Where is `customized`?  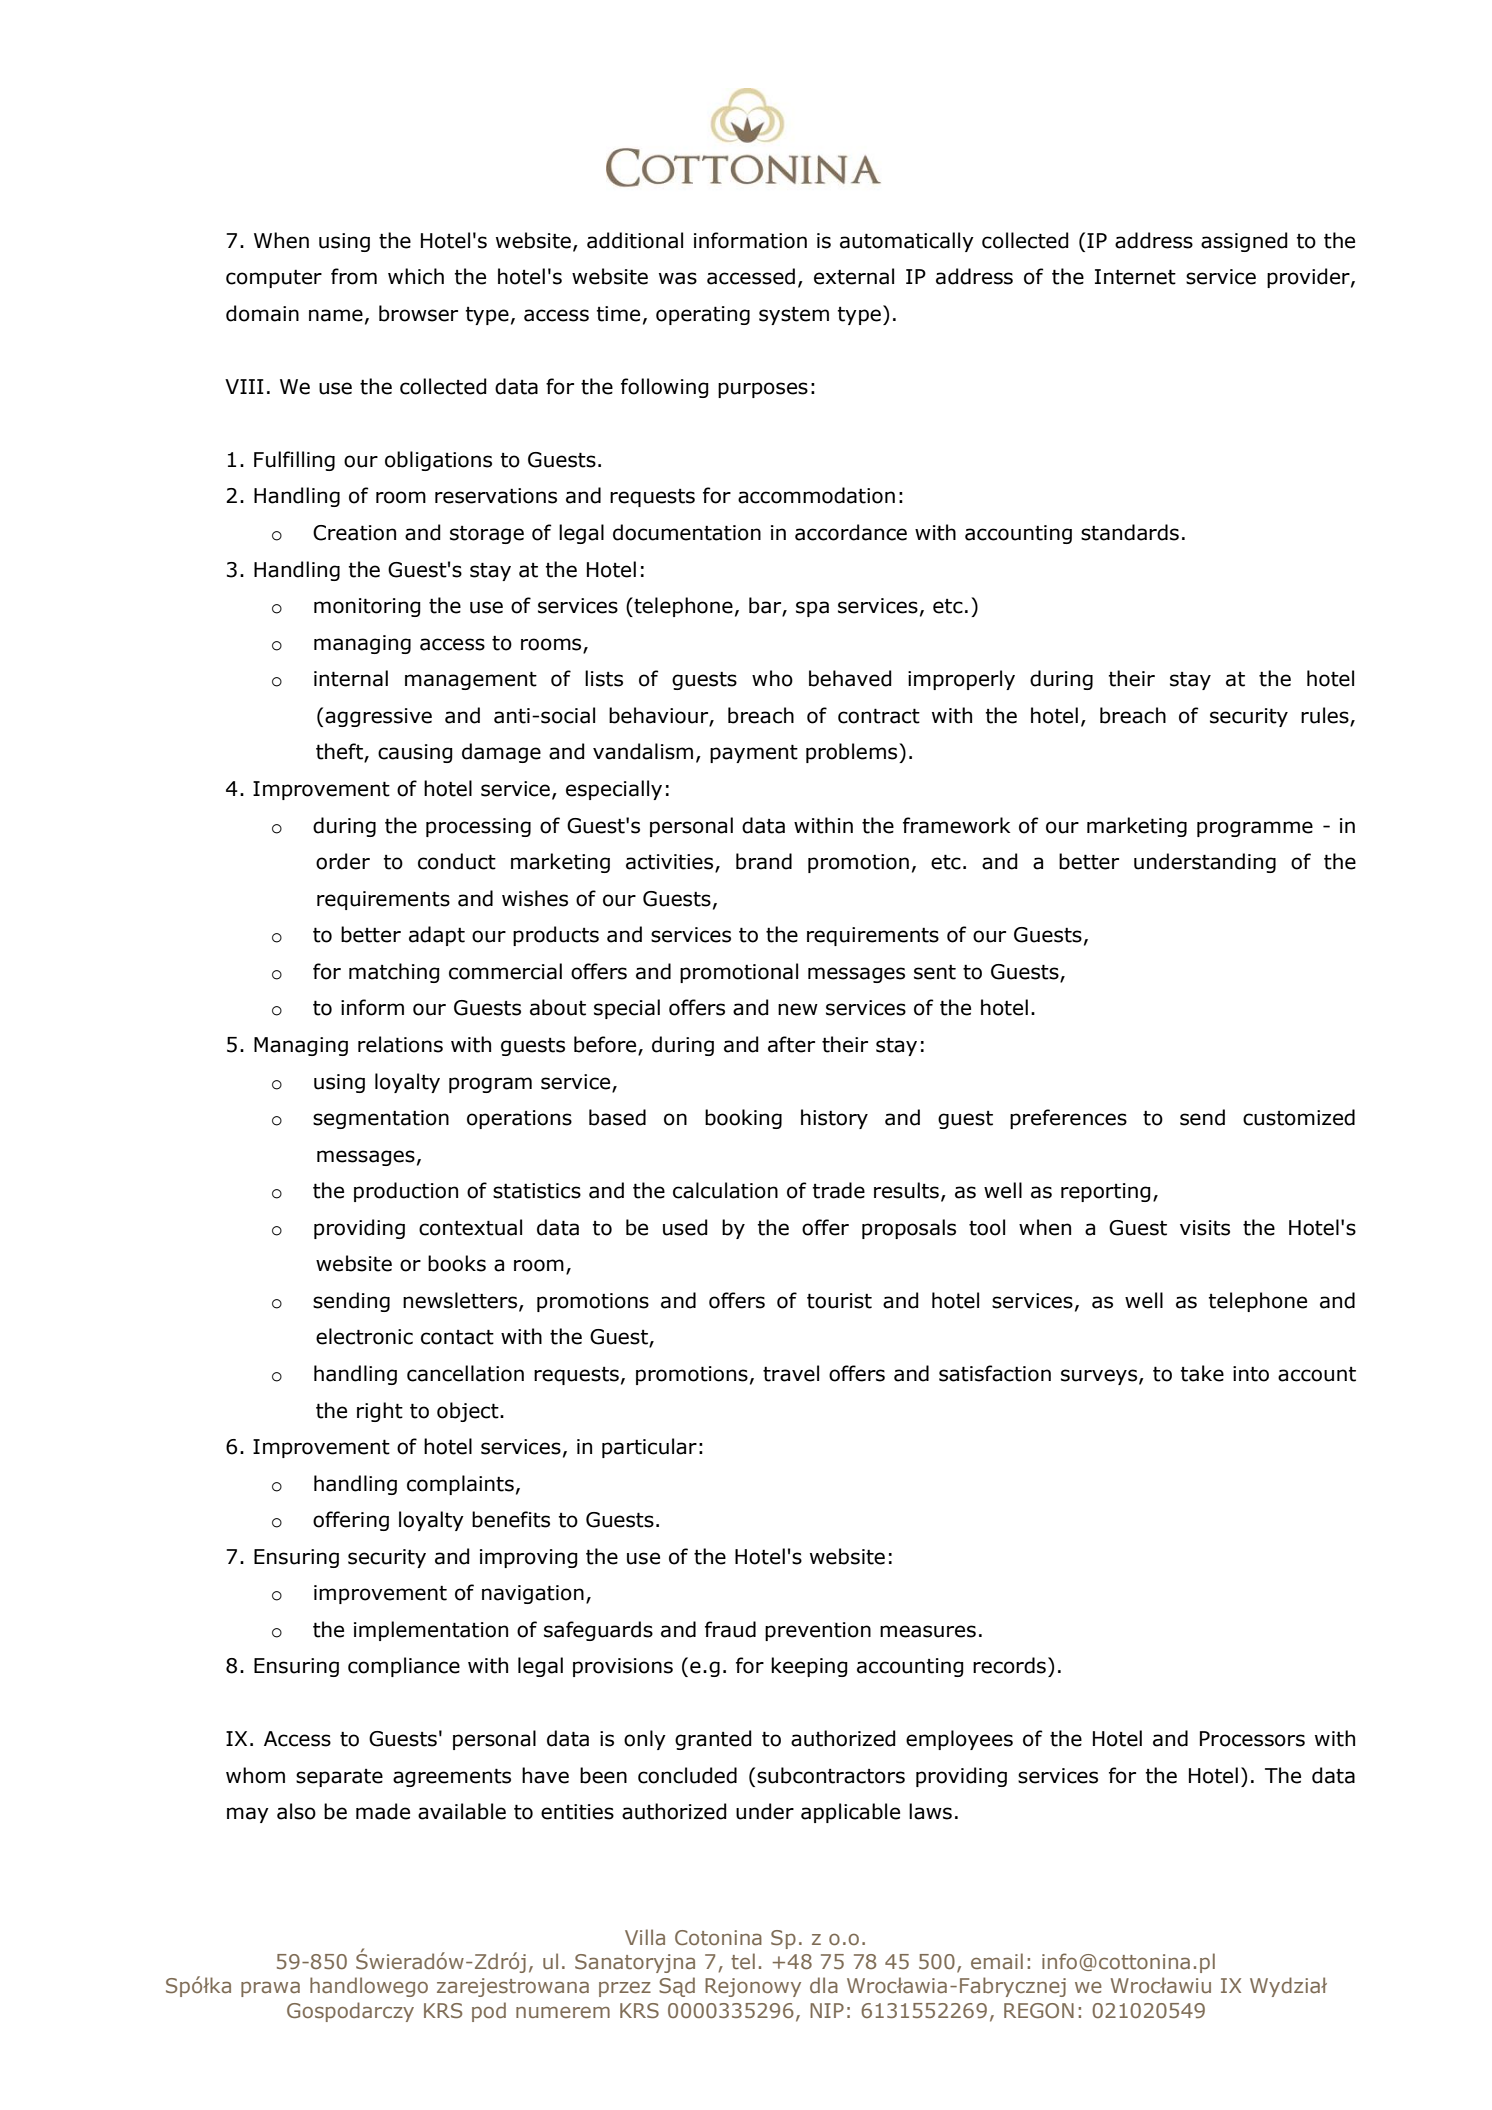
customized is located at coordinates (1299, 1117).
